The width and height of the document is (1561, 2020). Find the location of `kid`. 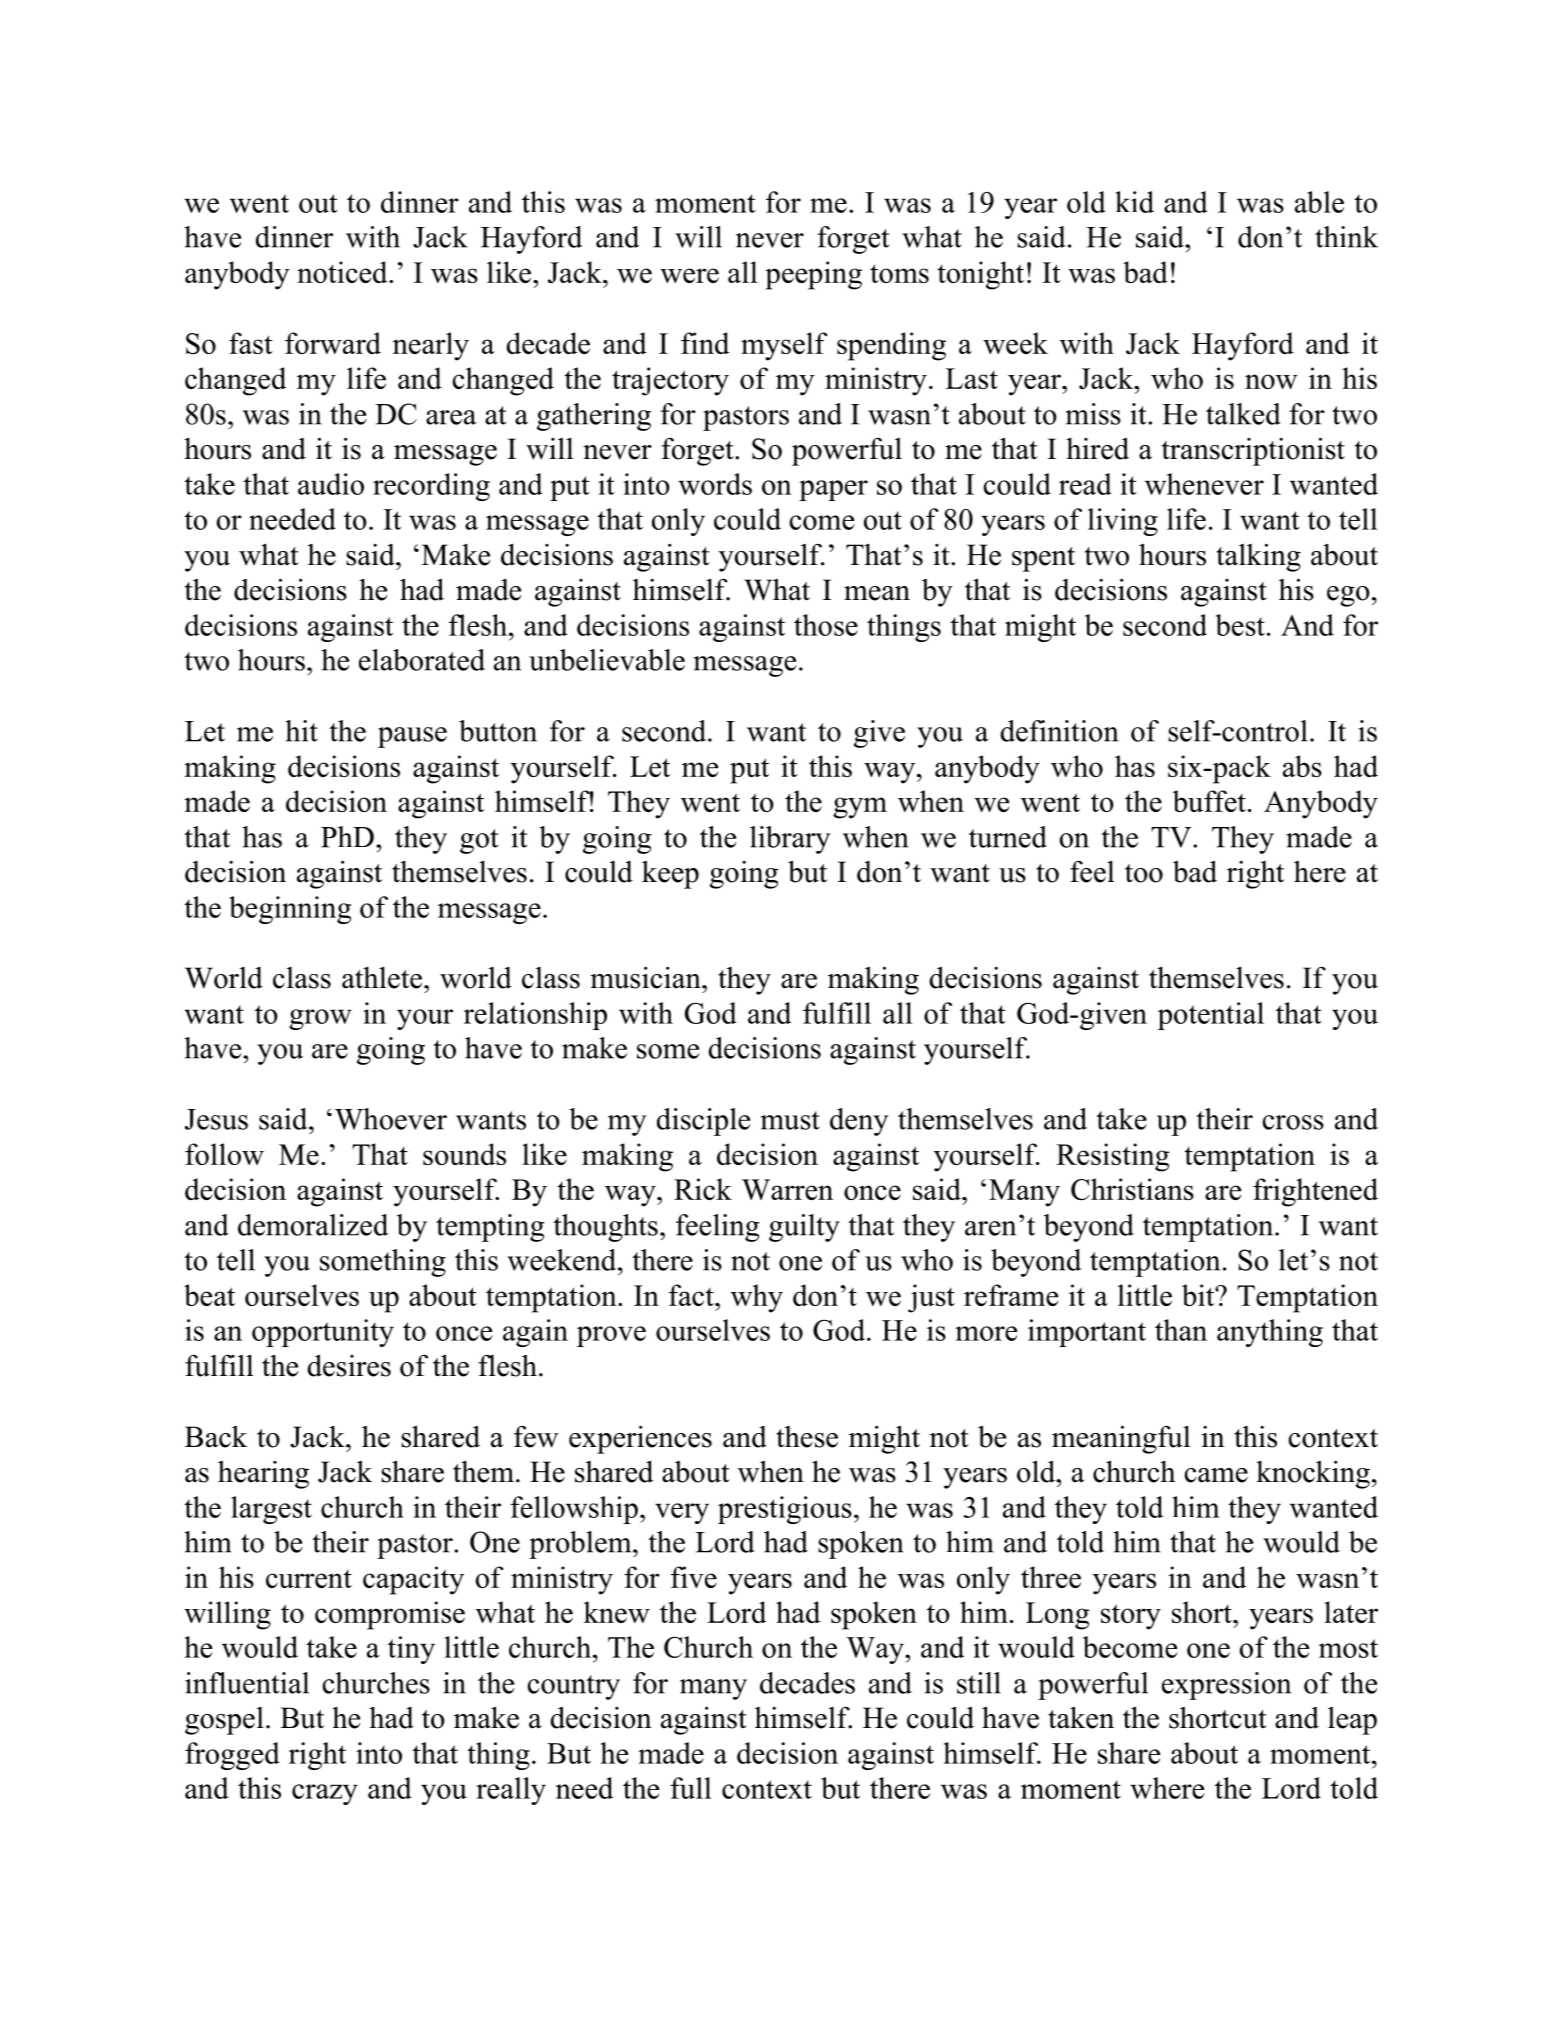

kid is located at coordinates (1134, 202).
